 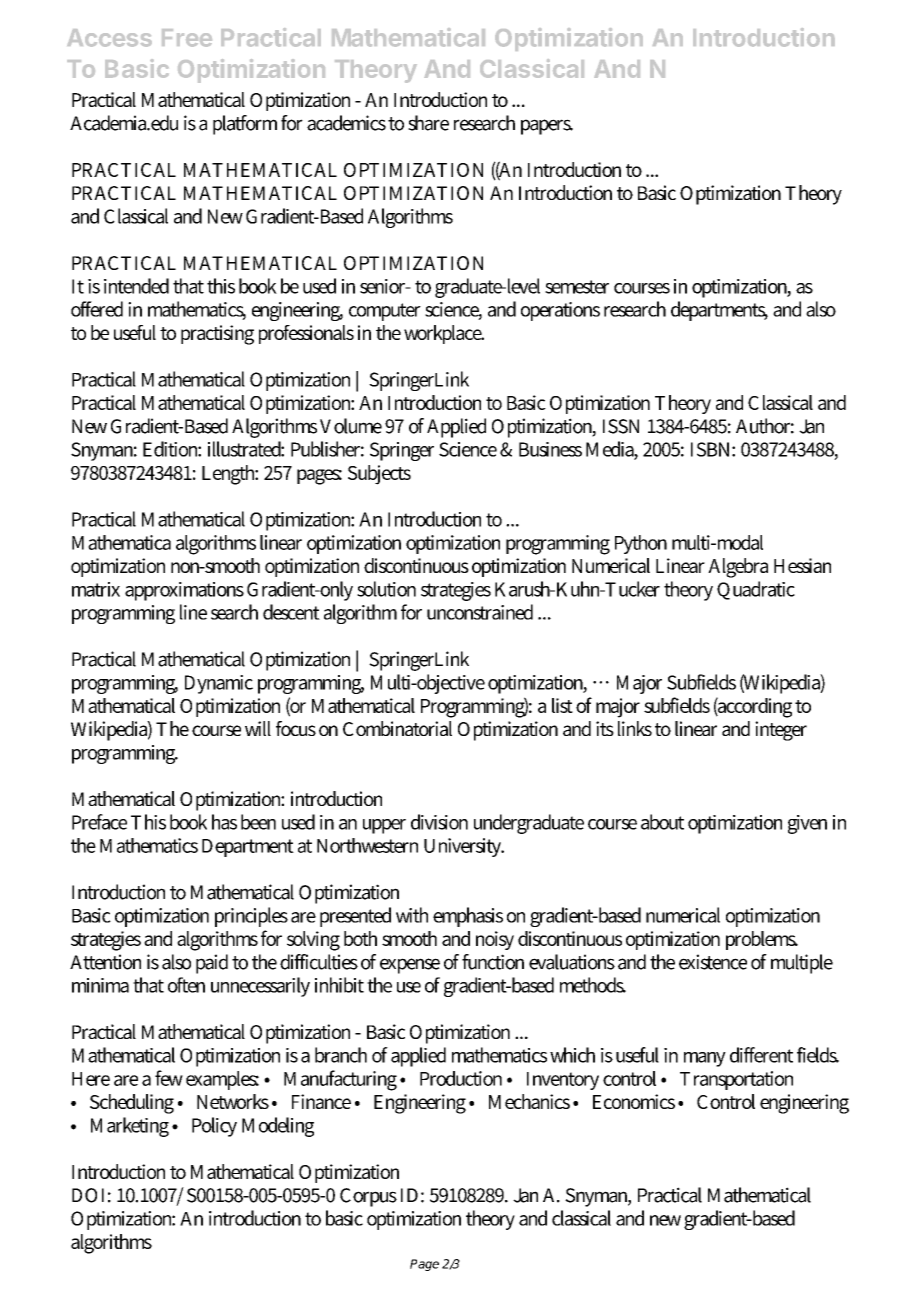 What do you see at coordinates (212, 964) in the screenshot?
I see `paid` at bounding box center [212, 964].
